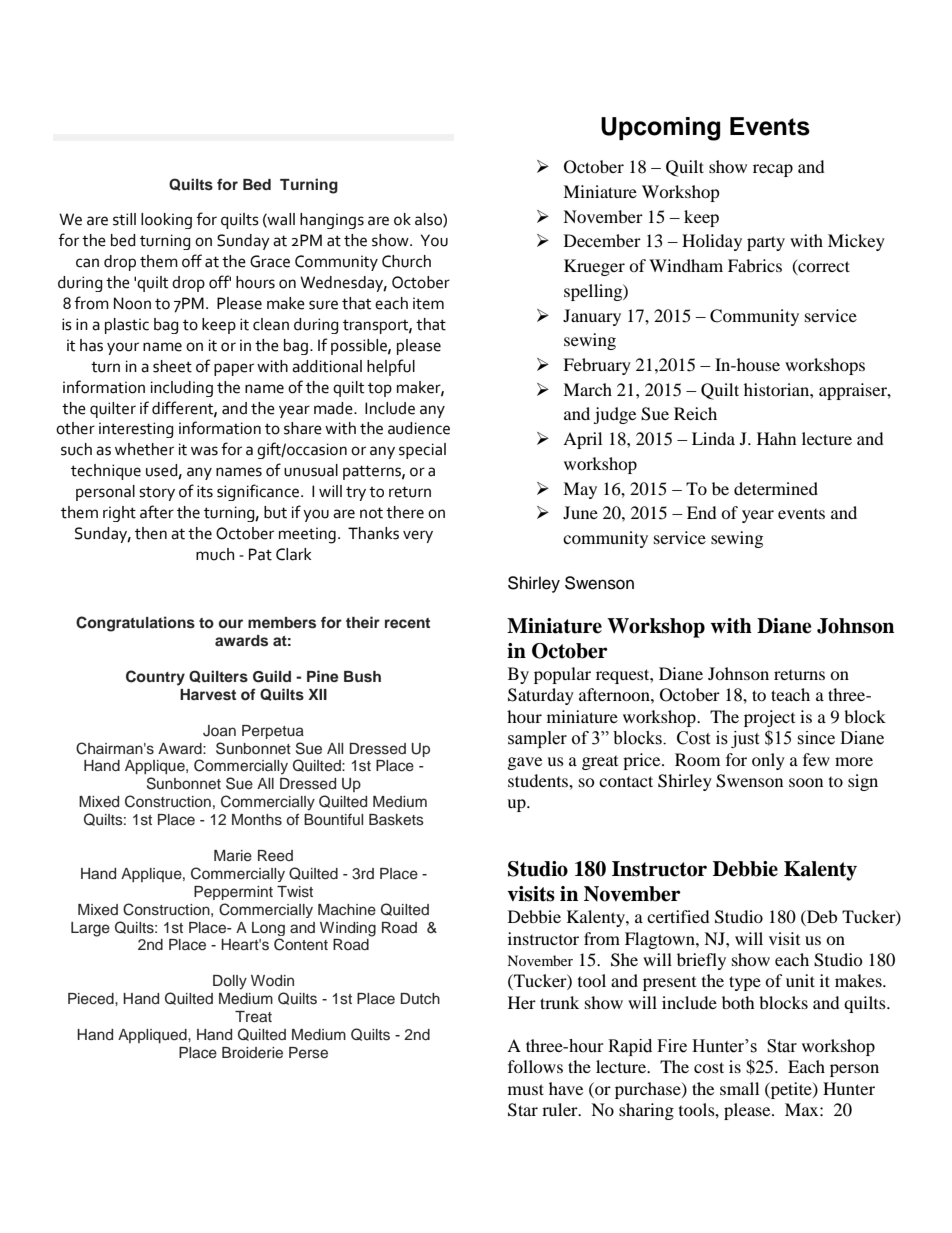 This screenshot has height=1233, width=952. What do you see at coordinates (526, 1089) in the screenshot?
I see `must` at bounding box center [526, 1089].
